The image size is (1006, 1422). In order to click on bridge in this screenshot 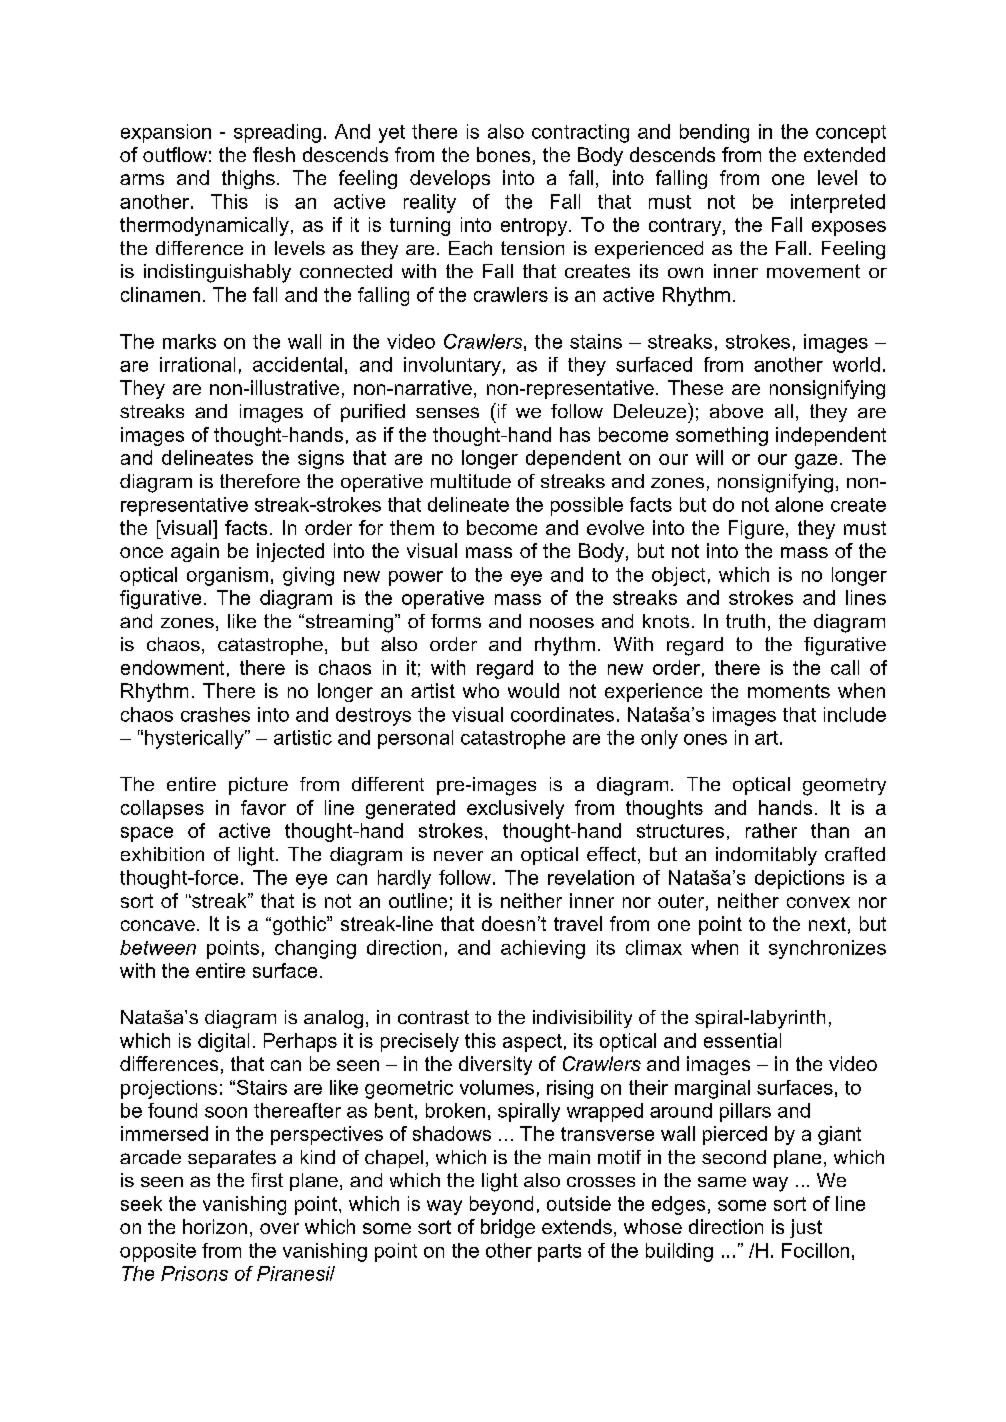, I will do `click(508, 1228)`.
